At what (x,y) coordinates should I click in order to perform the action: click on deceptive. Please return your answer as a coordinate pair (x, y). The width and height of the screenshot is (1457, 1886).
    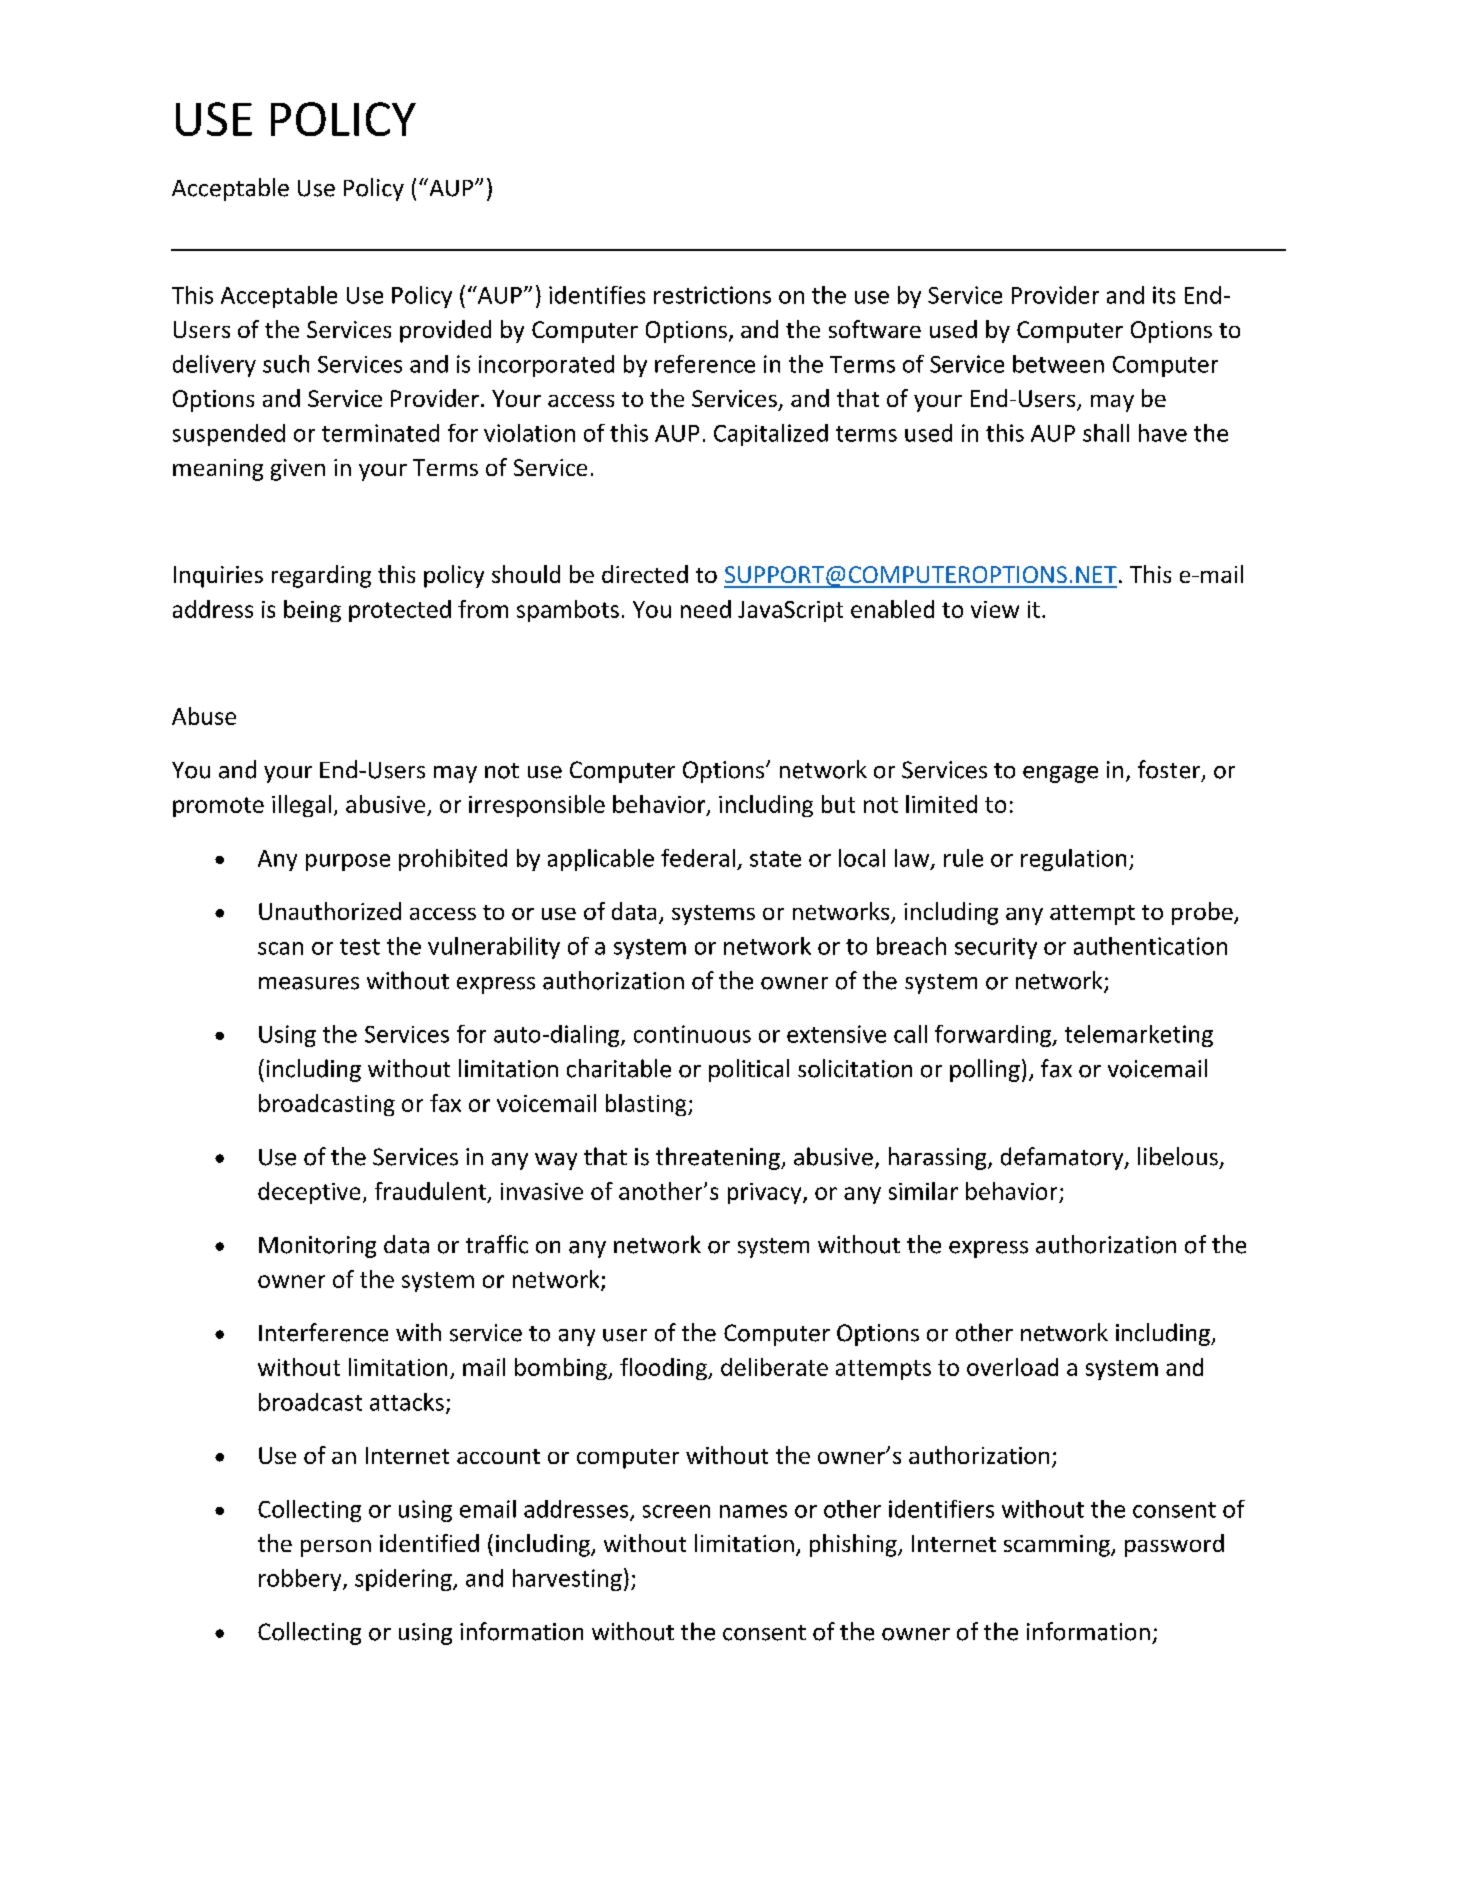
    Looking at the image, I should click on (309, 1193).
